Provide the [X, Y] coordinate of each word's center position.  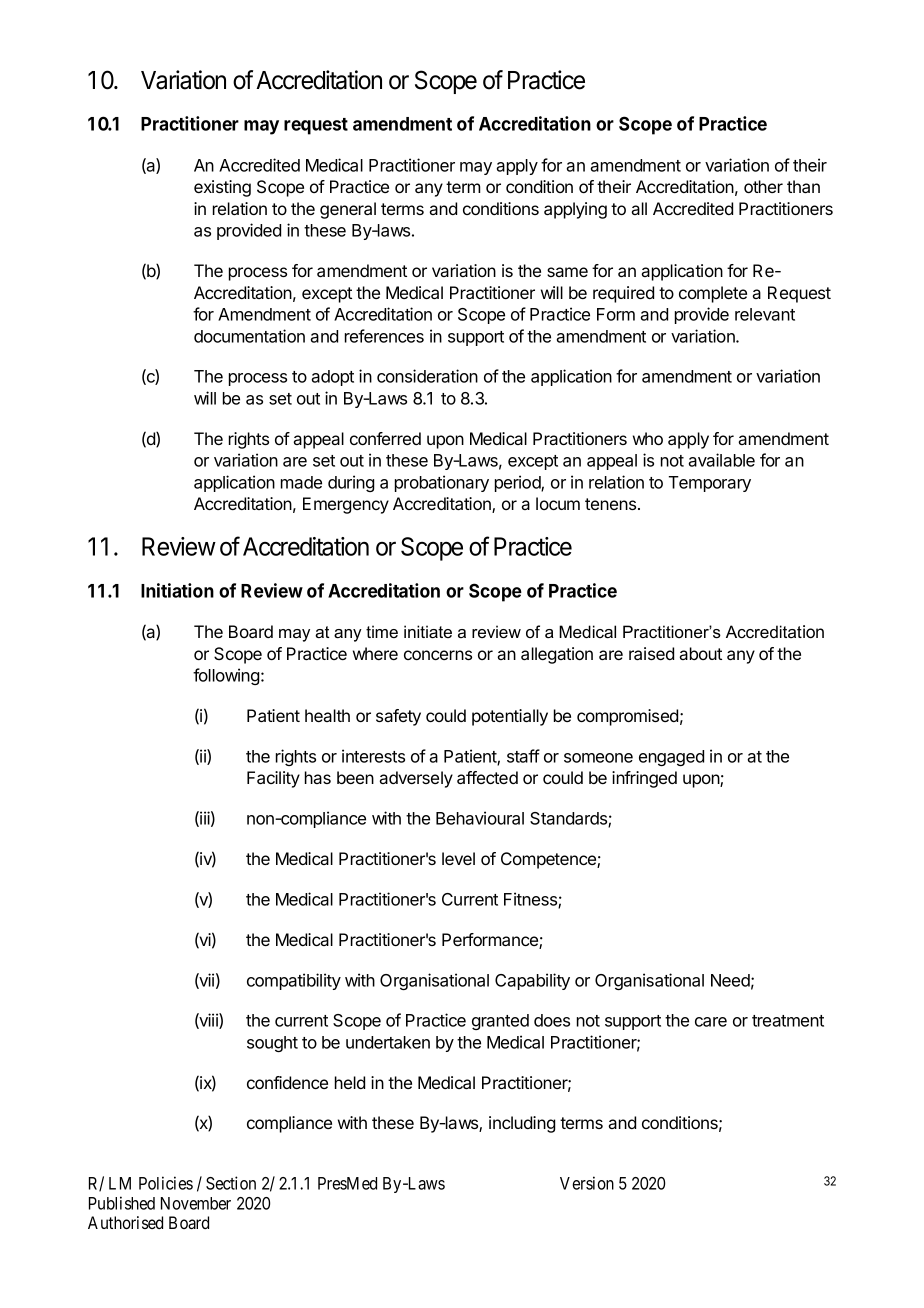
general [348, 210]
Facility [273, 779]
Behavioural [480, 818]
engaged [671, 758]
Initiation [177, 590]
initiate [428, 631]
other [763, 186]
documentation [249, 336]
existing [222, 188]
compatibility [294, 981]
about [700, 653]
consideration [427, 376]
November [196, 1203]
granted [500, 1022]
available [721, 460]
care [711, 1022]
